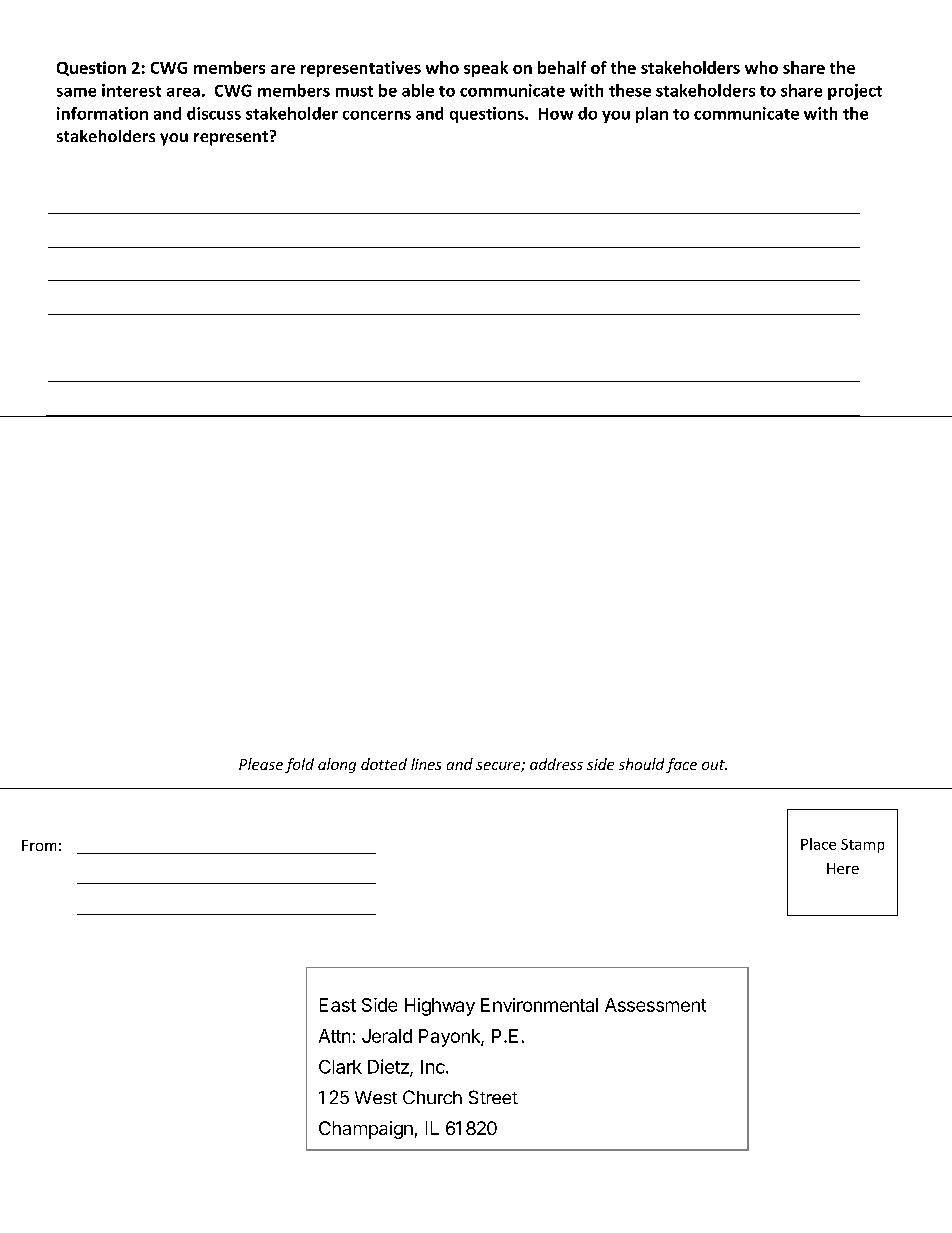  Describe the element at coordinates (714, 765) in the page. I see `out` at that location.
